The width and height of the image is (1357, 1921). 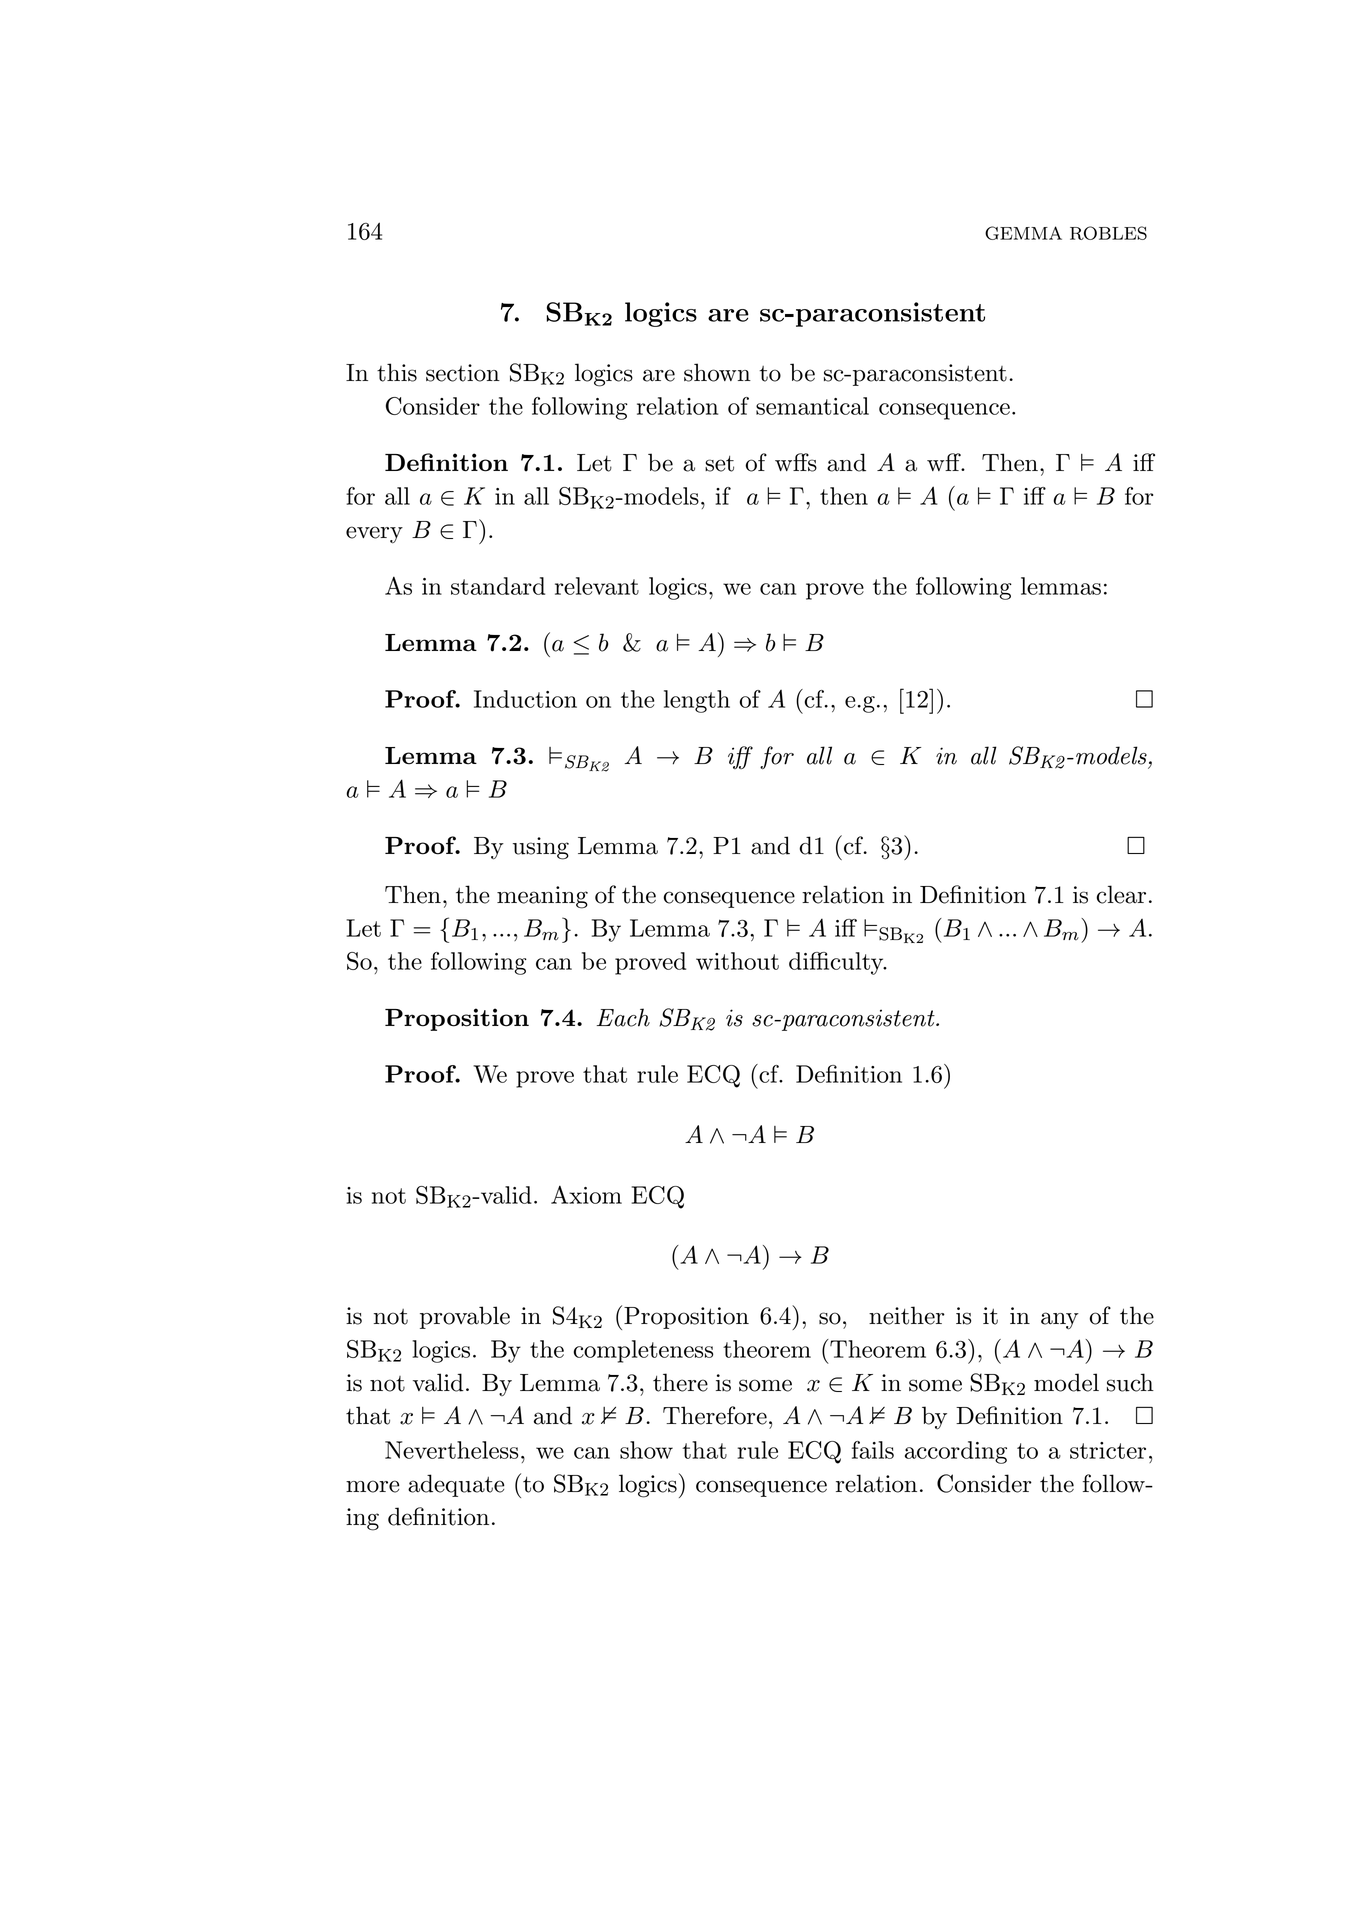 I want to click on without, so click(x=737, y=961).
